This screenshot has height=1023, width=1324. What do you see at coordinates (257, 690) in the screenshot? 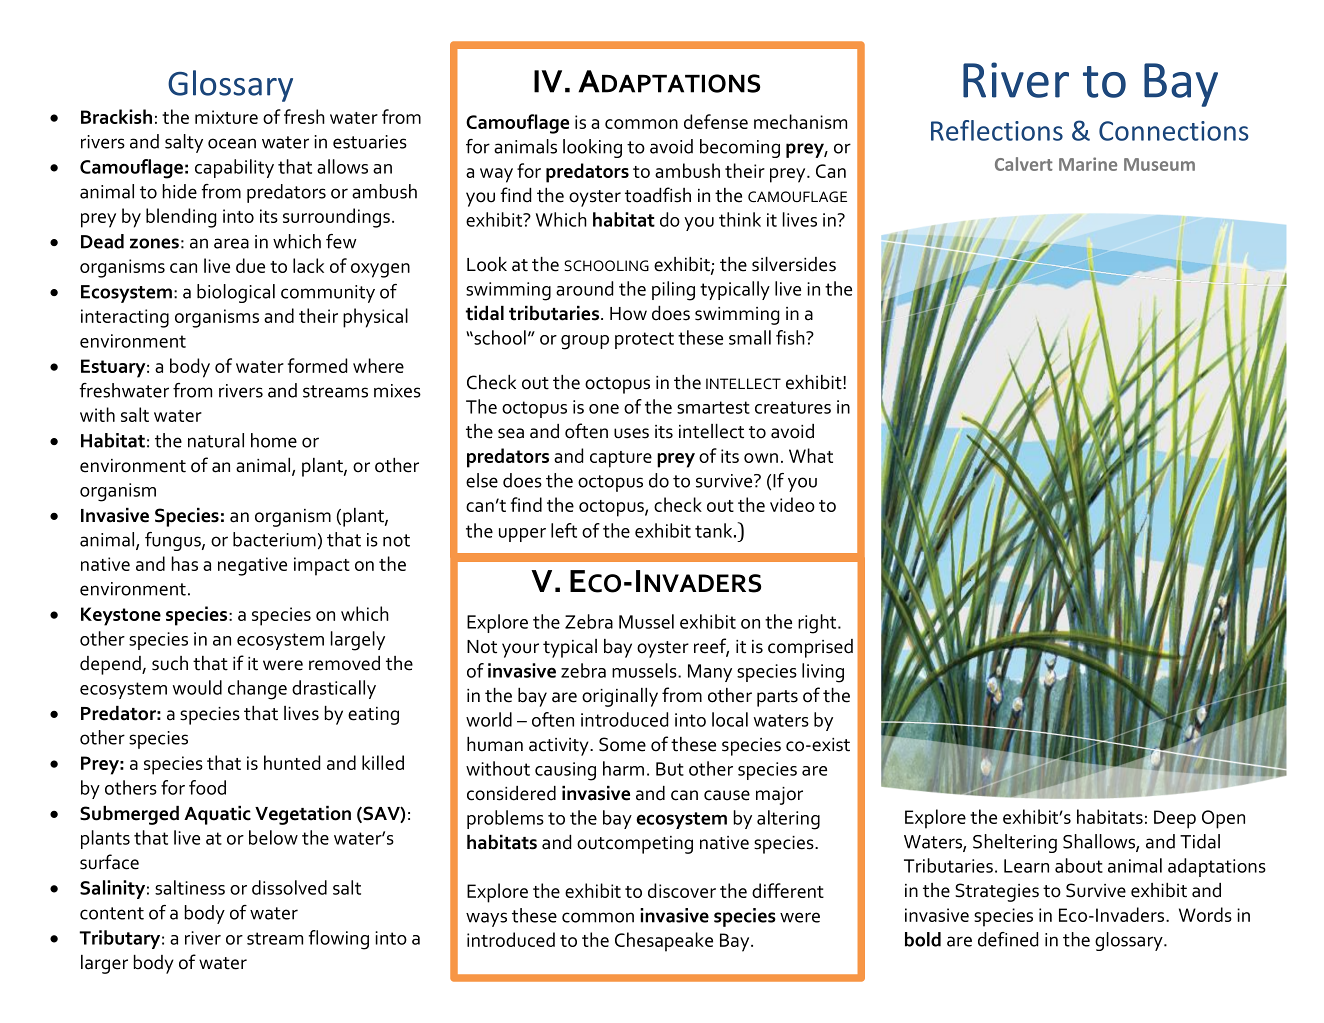
I see `change` at bounding box center [257, 690].
